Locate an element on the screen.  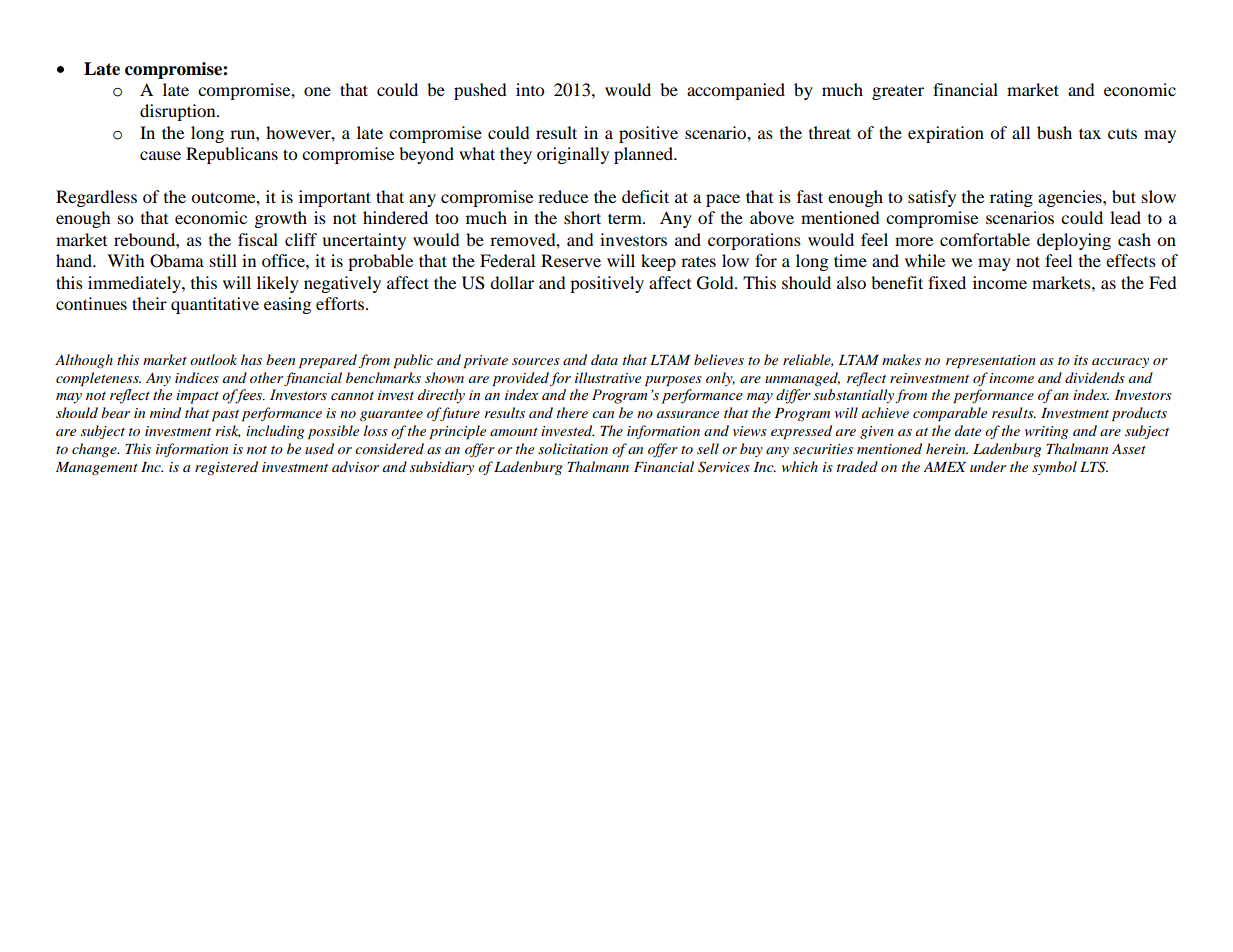
likely is located at coordinates (278, 284).
